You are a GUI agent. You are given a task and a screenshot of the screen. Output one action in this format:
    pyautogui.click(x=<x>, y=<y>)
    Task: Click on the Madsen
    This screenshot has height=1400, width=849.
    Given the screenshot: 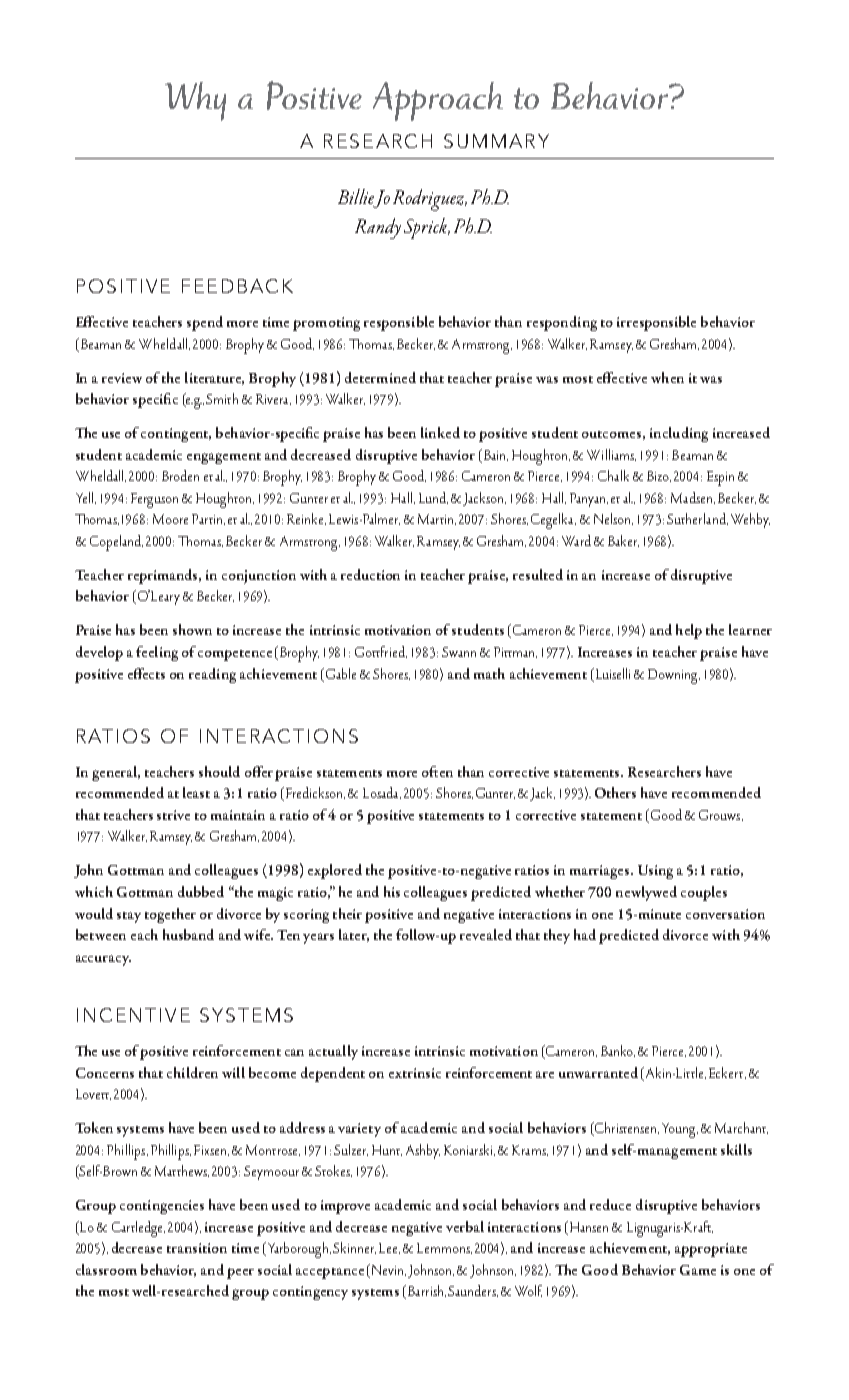 What is the action you would take?
    pyautogui.click(x=693, y=498)
